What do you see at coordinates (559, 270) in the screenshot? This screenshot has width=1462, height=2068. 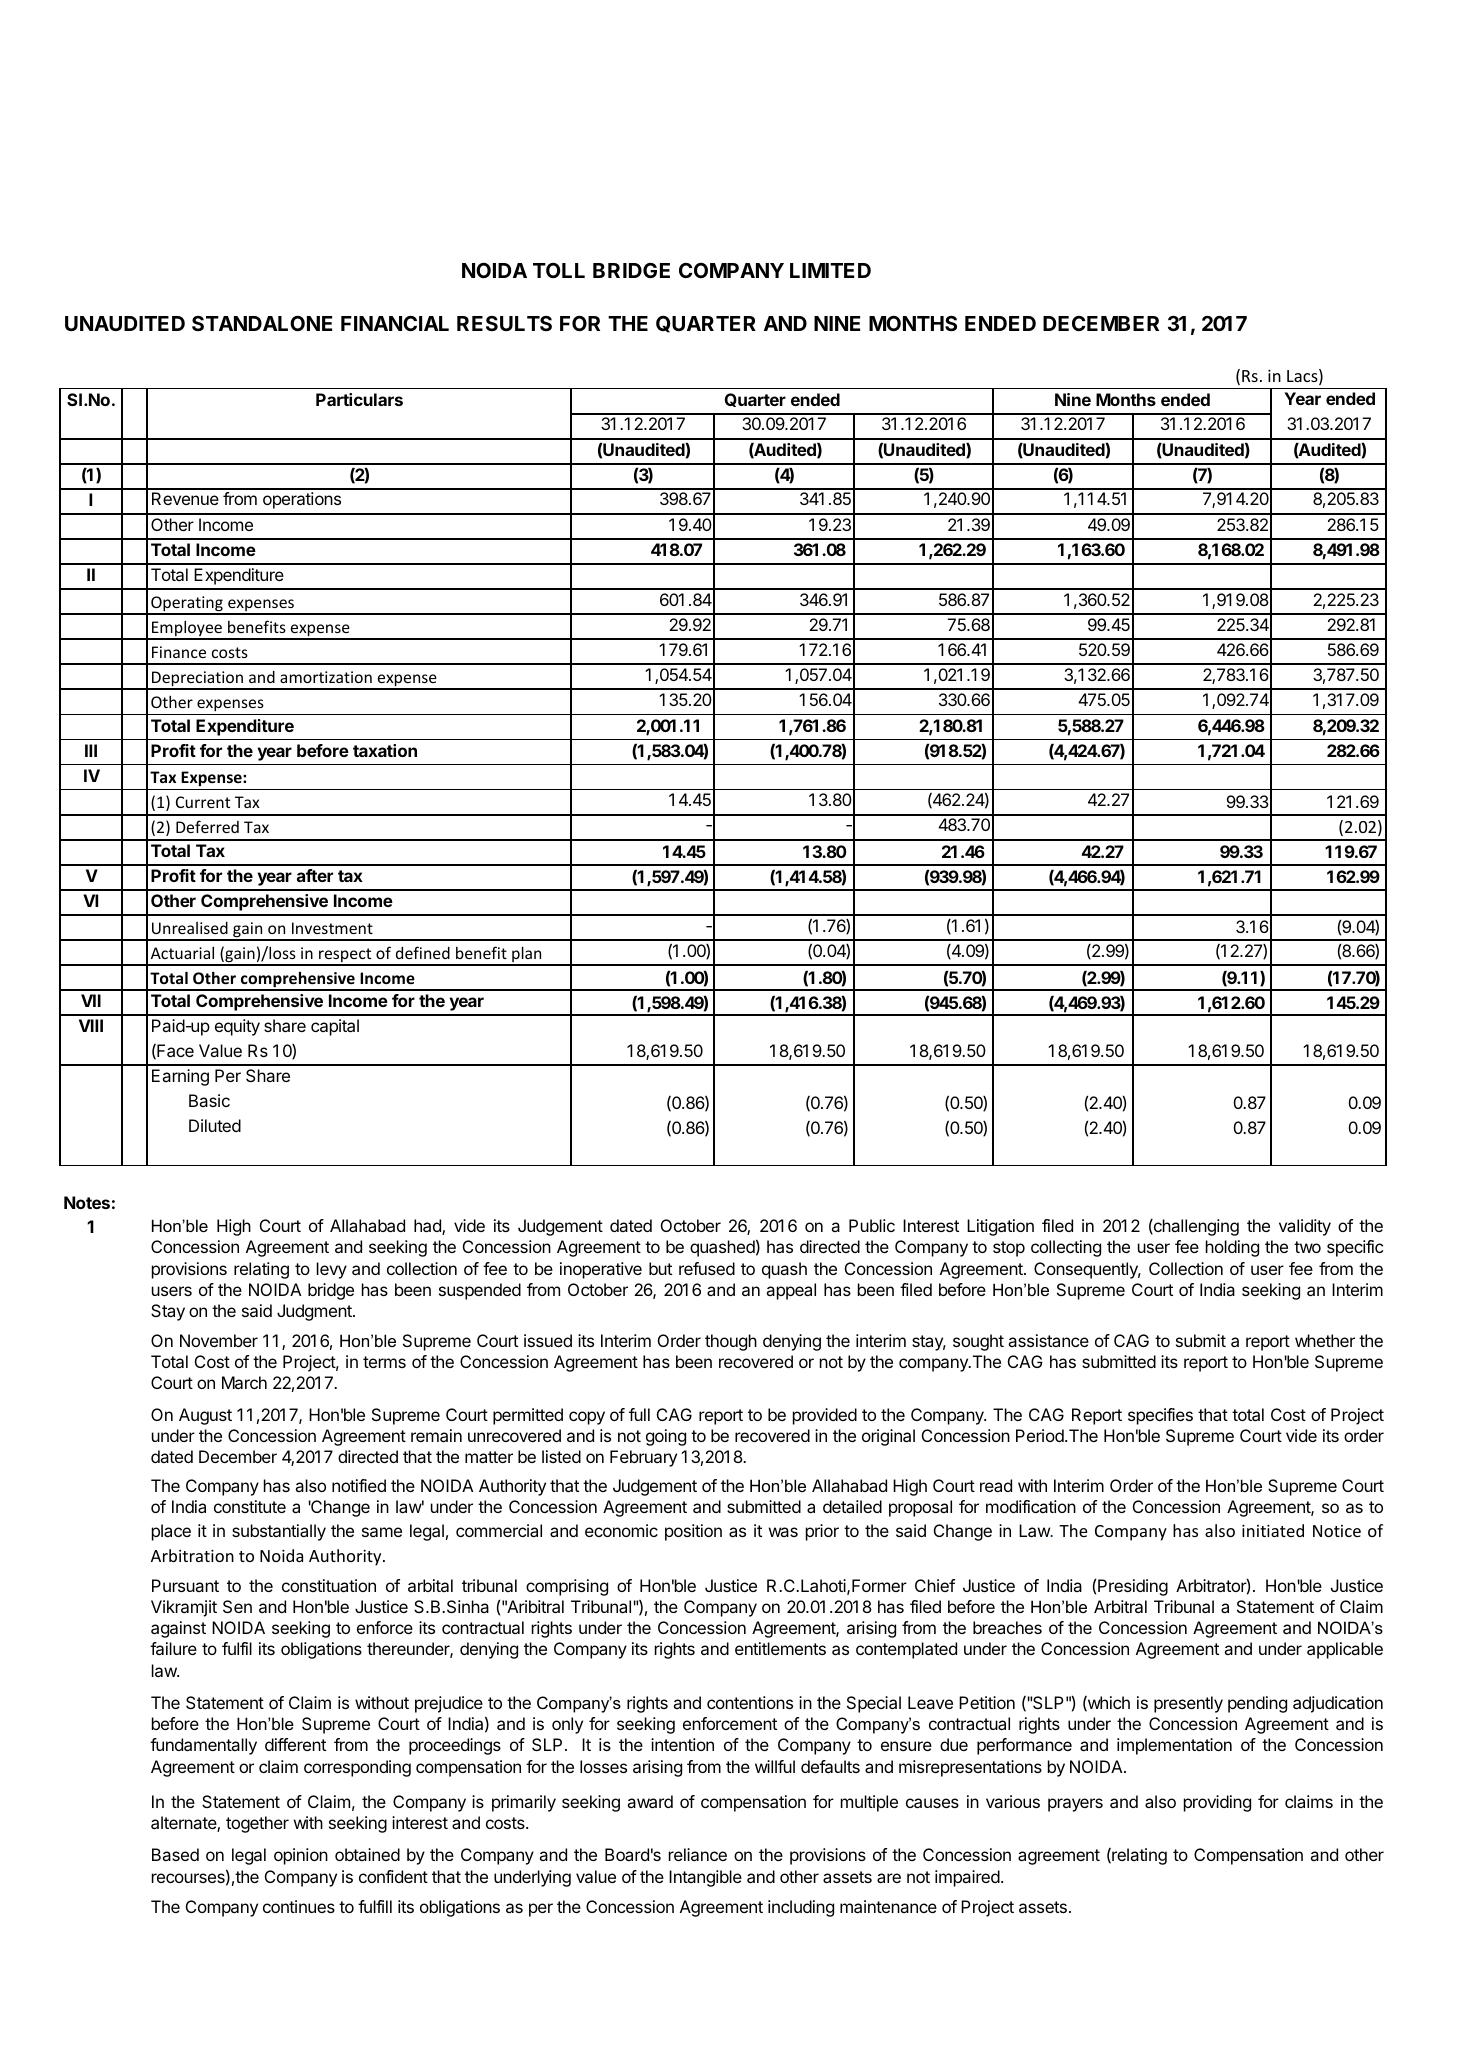 I see `TOLL` at bounding box center [559, 270].
